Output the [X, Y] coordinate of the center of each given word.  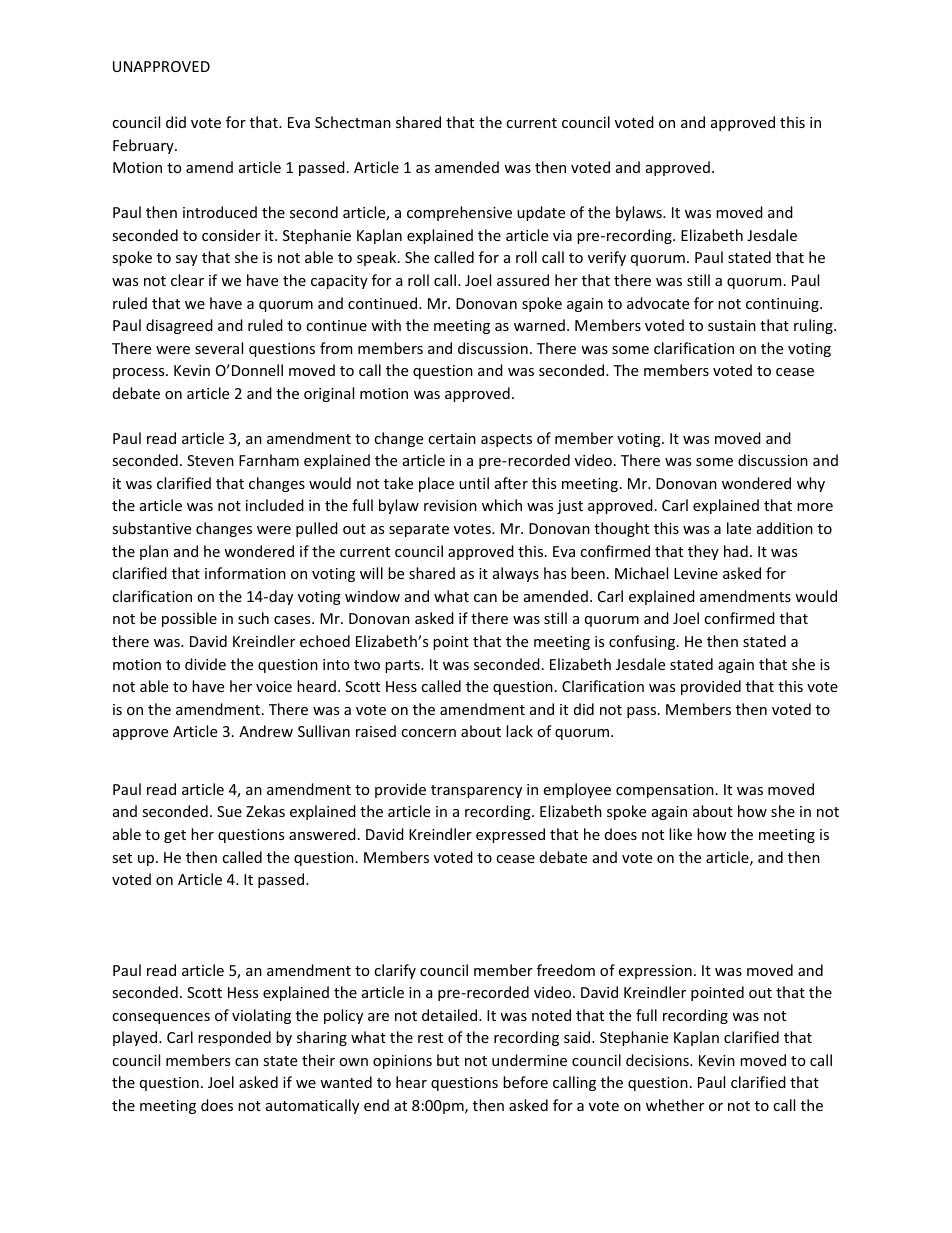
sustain [732, 325]
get [175, 836]
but [448, 1060]
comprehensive [459, 213]
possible [189, 619]
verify [607, 258]
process [140, 373]
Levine [696, 573]
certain [452, 438]
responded [234, 1038]
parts [403, 666]
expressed [510, 835]
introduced [220, 212]
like [680, 834]
